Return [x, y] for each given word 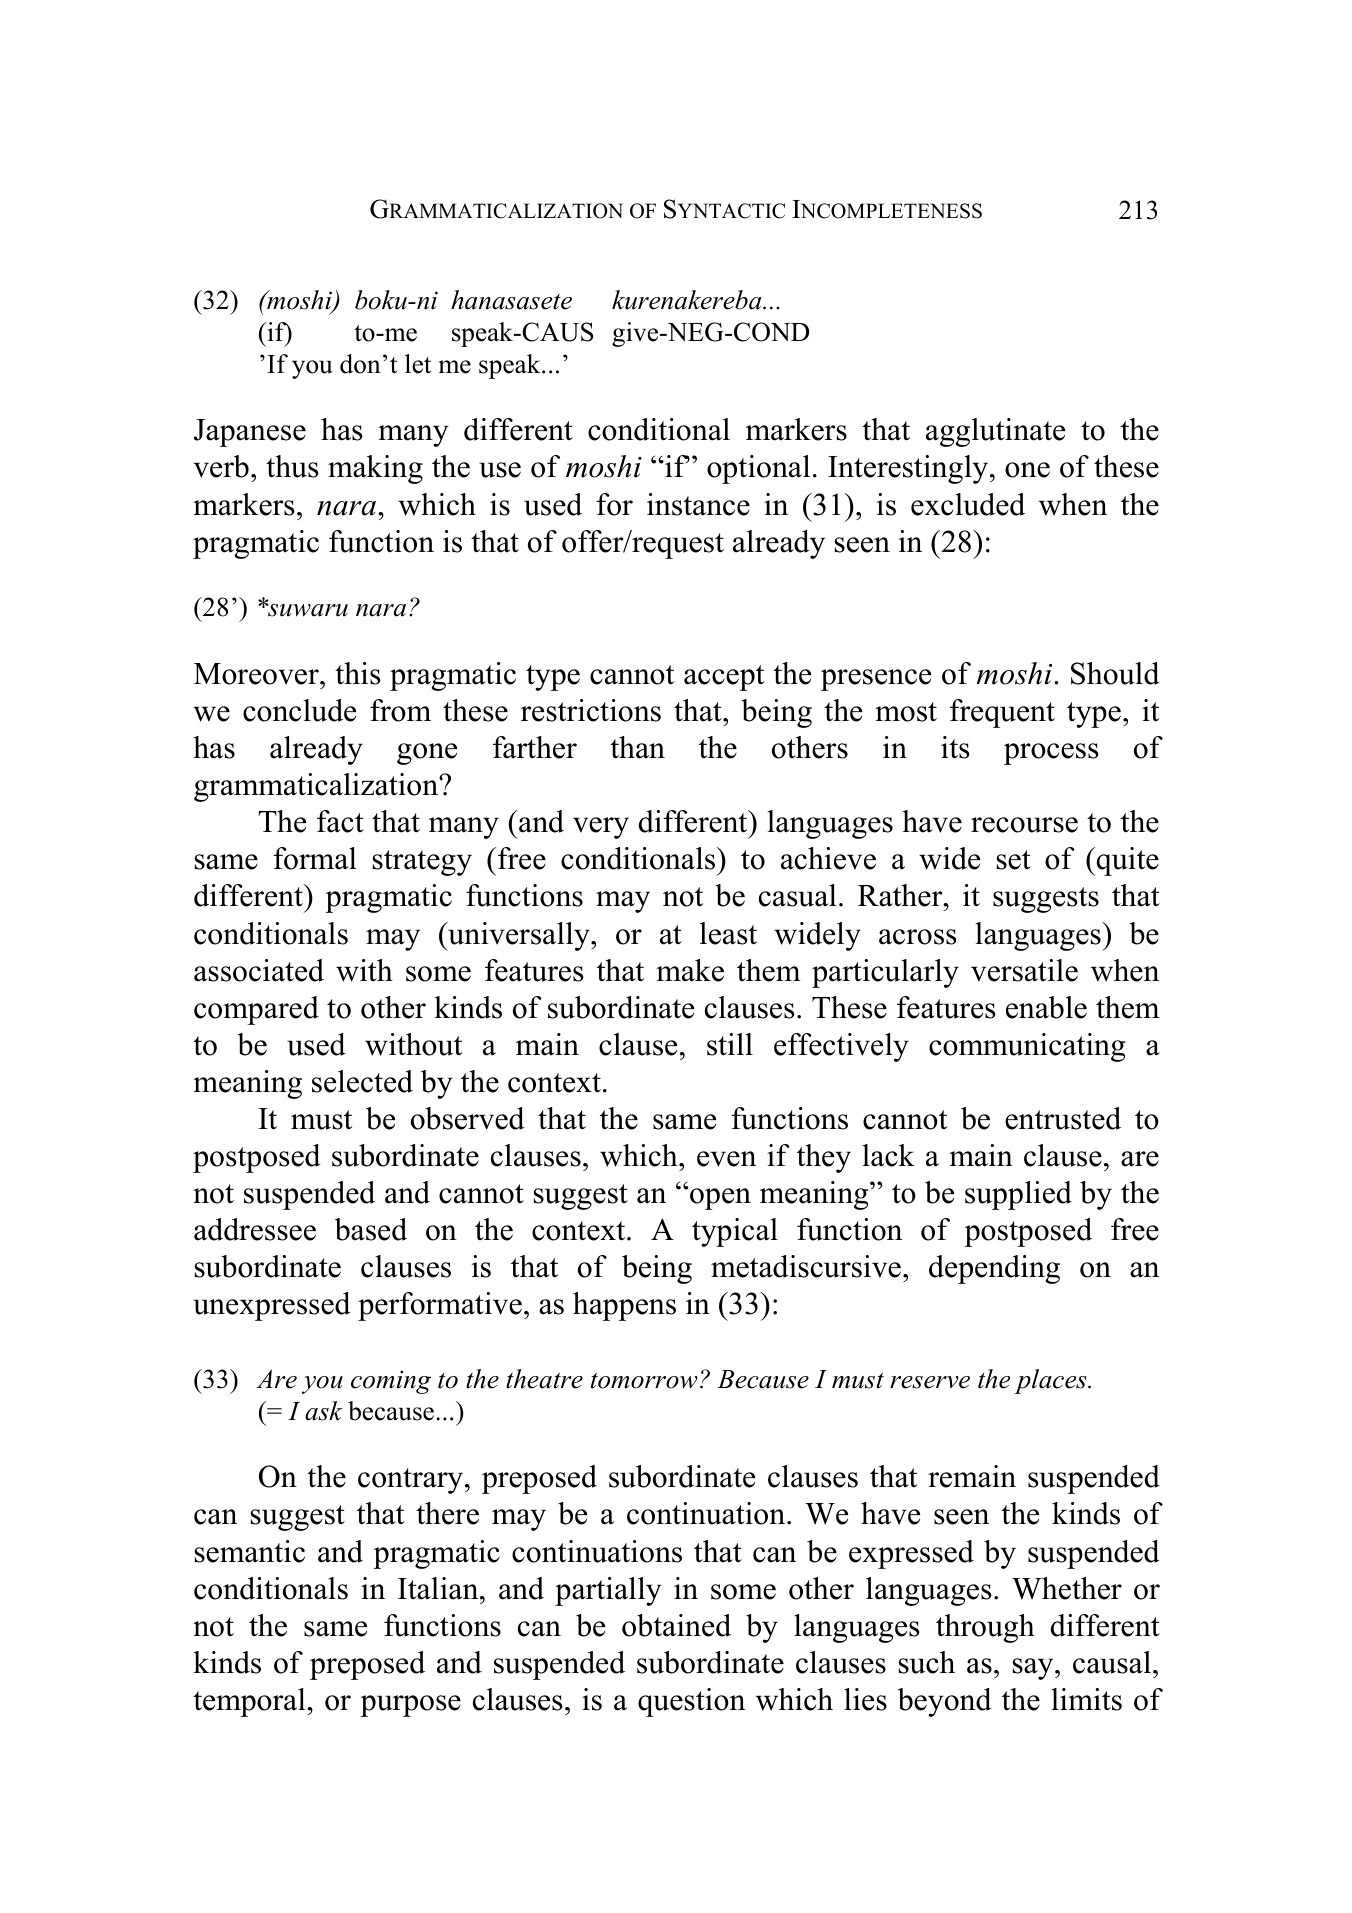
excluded [968, 504]
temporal [250, 1702]
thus [292, 466]
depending [994, 1269]
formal [315, 858]
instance [698, 504]
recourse [1024, 825]
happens [624, 1306]
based [371, 1229]
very [601, 828]
